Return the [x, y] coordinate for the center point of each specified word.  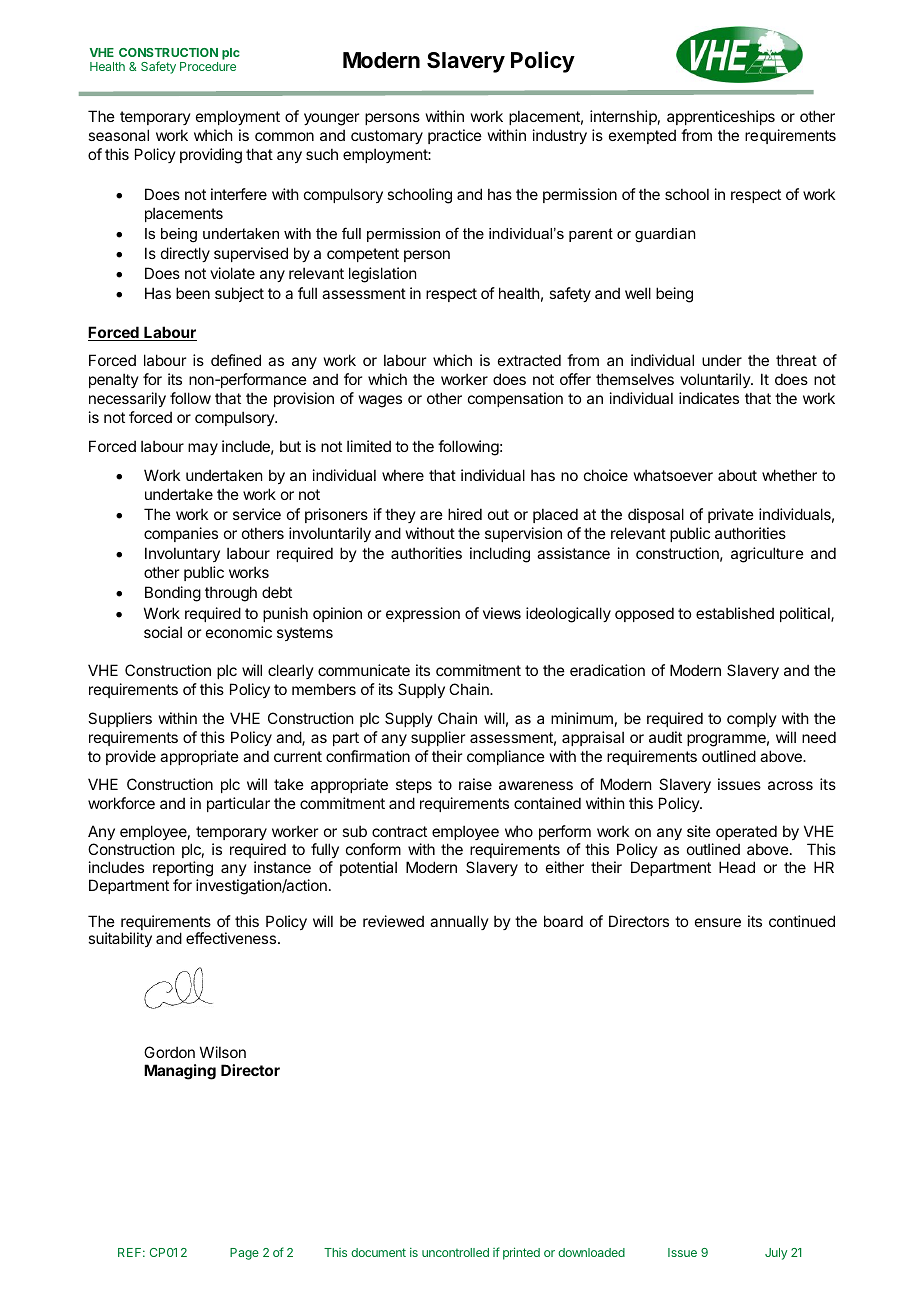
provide [131, 757]
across [790, 785]
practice [455, 136]
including [500, 555]
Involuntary [182, 554]
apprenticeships [721, 117]
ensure [718, 922]
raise [475, 784]
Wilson [223, 1052]
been [193, 293]
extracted [529, 360]
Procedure [208, 66]
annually [459, 922]
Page [244, 1254]
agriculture [767, 555]
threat [796, 360]
